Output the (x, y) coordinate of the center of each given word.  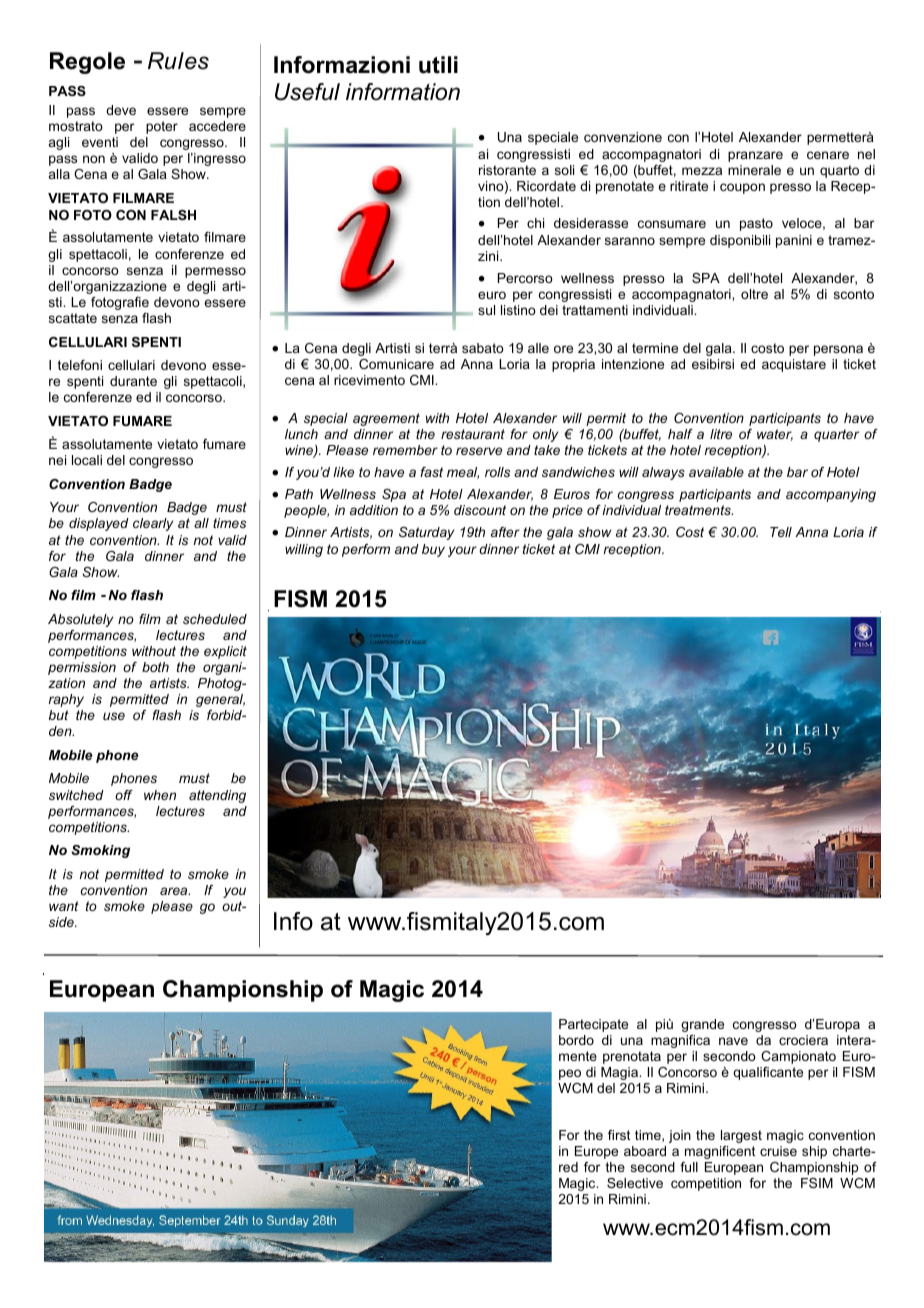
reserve (479, 451)
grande (702, 1025)
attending (217, 796)
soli (564, 170)
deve (121, 110)
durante (133, 381)
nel (866, 154)
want (64, 906)
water (775, 435)
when (160, 795)
